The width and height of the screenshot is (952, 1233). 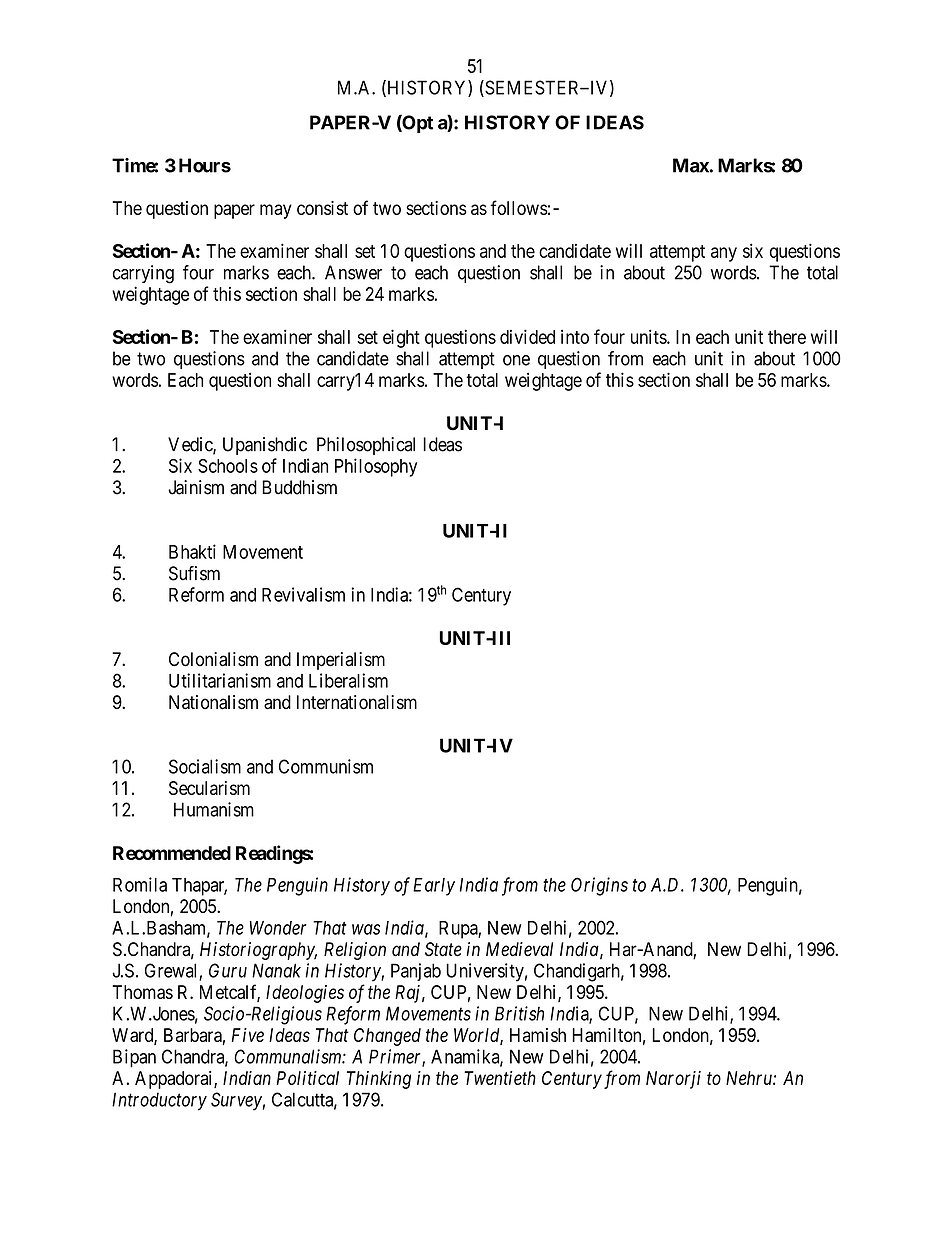 What do you see at coordinates (366, 446) in the screenshot?
I see `Philosophical` at bounding box center [366, 446].
